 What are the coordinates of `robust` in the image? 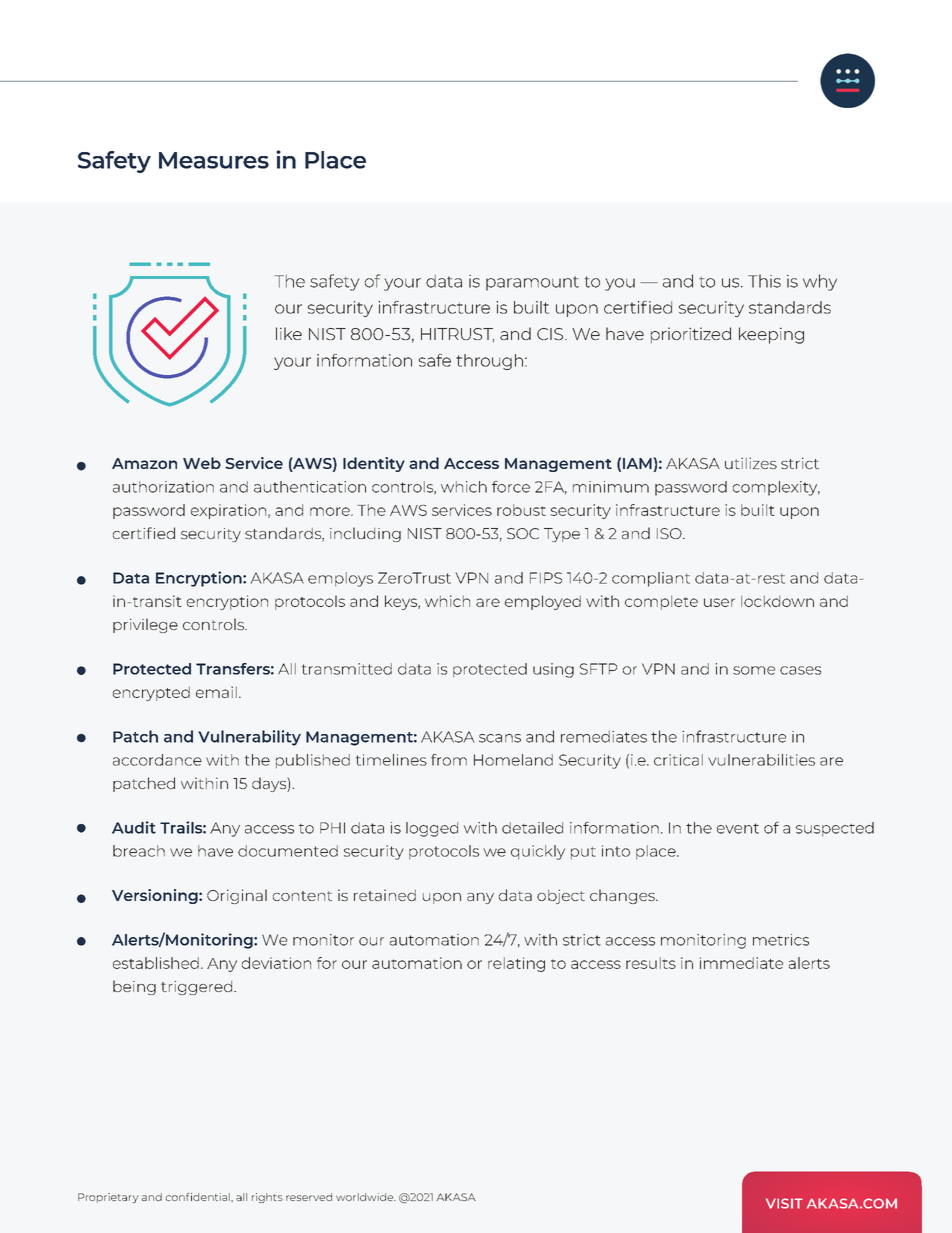 It's located at (521, 510).
